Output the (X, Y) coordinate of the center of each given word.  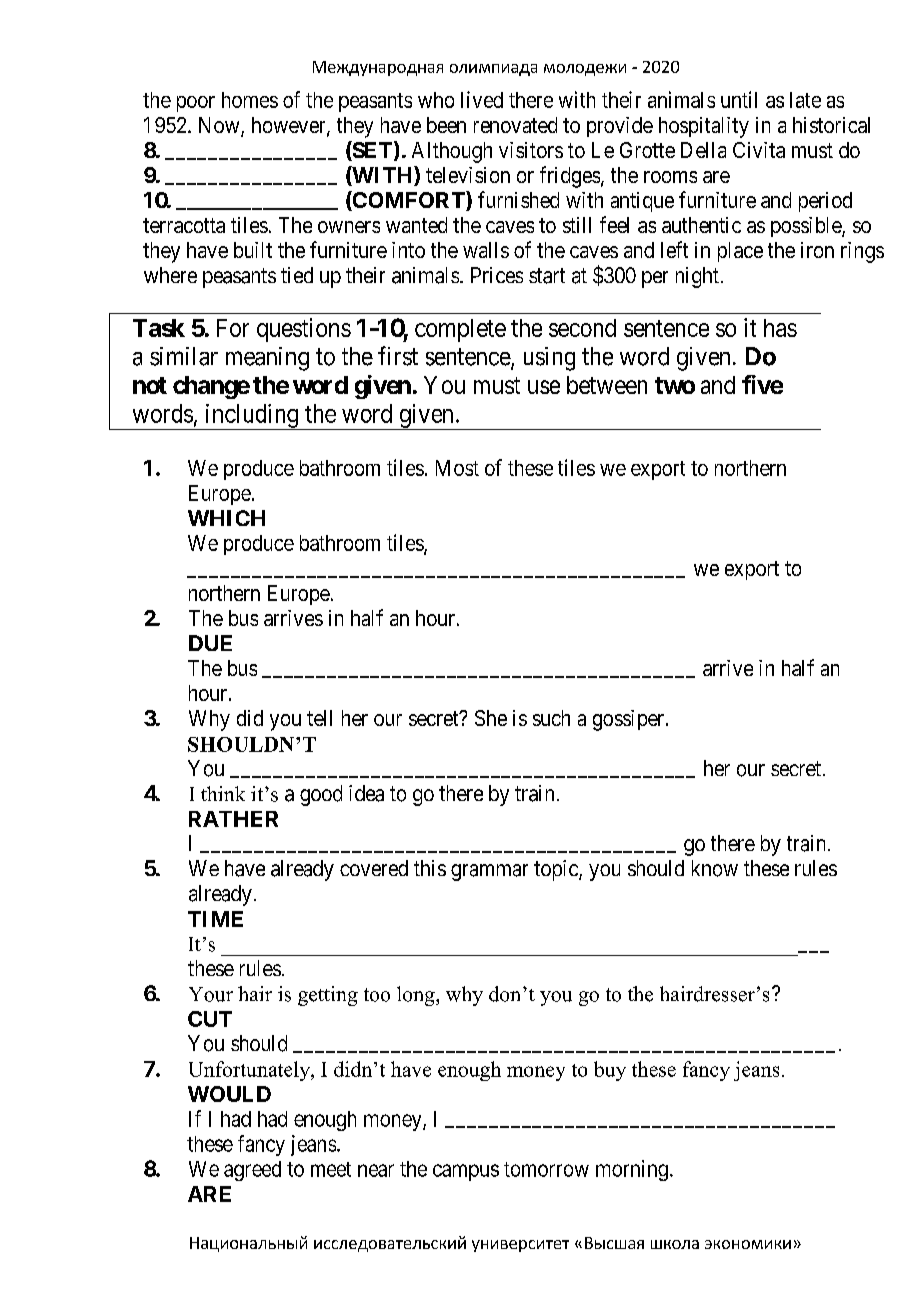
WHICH (226, 518)
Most (457, 468)
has (780, 328)
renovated (515, 125)
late (805, 100)
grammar (489, 872)
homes (250, 100)
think (223, 793)
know (715, 868)
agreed (252, 1171)
